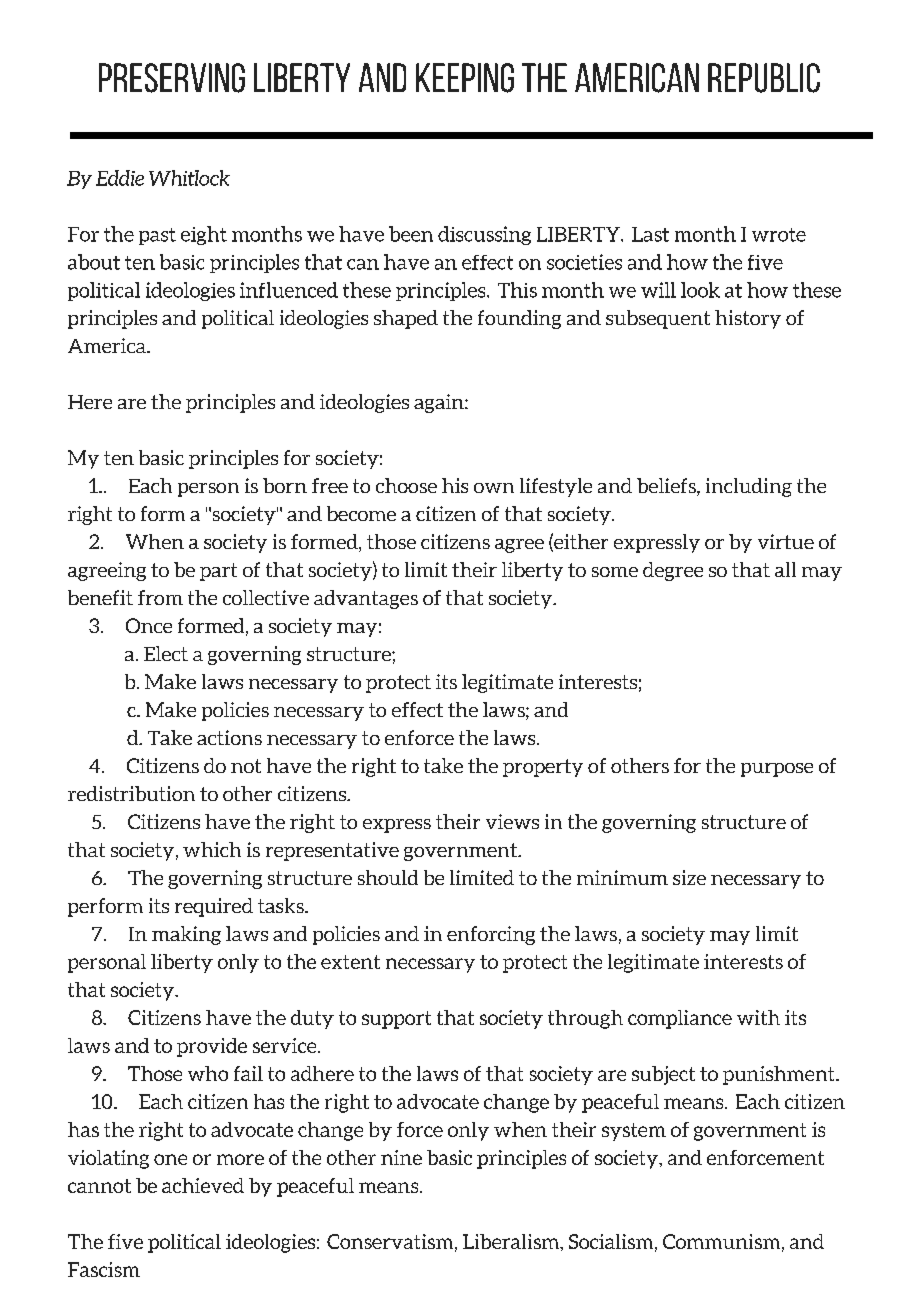 Image resolution: width=924 pixels, height=1308 pixels. Describe the element at coordinates (189, 178) in the screenshot. I see `Whitlock` at that location.
